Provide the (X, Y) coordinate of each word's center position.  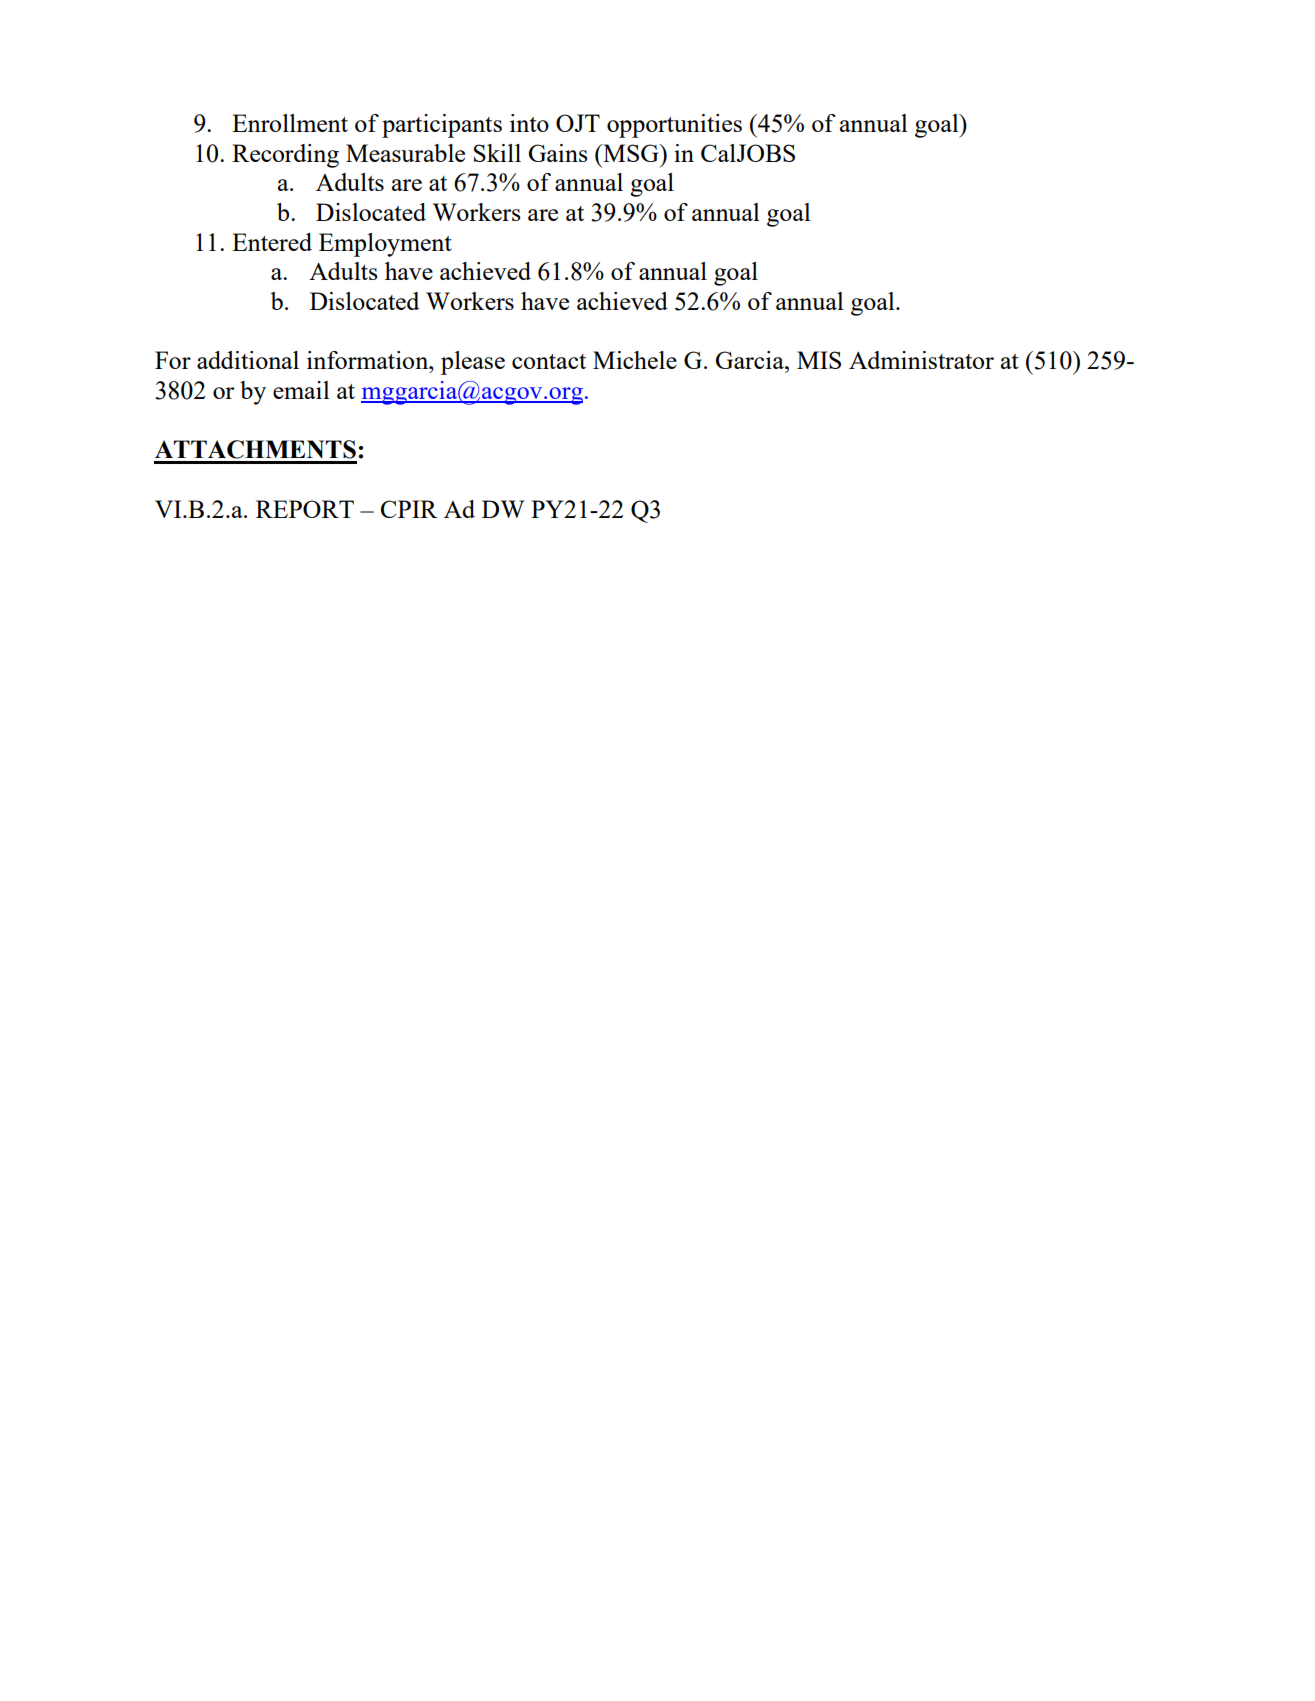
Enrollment (290, 123)
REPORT (305, 509)
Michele (635, 360)
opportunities (674, 126)
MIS (819, 360)
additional (248, 360)
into (529, 123)
